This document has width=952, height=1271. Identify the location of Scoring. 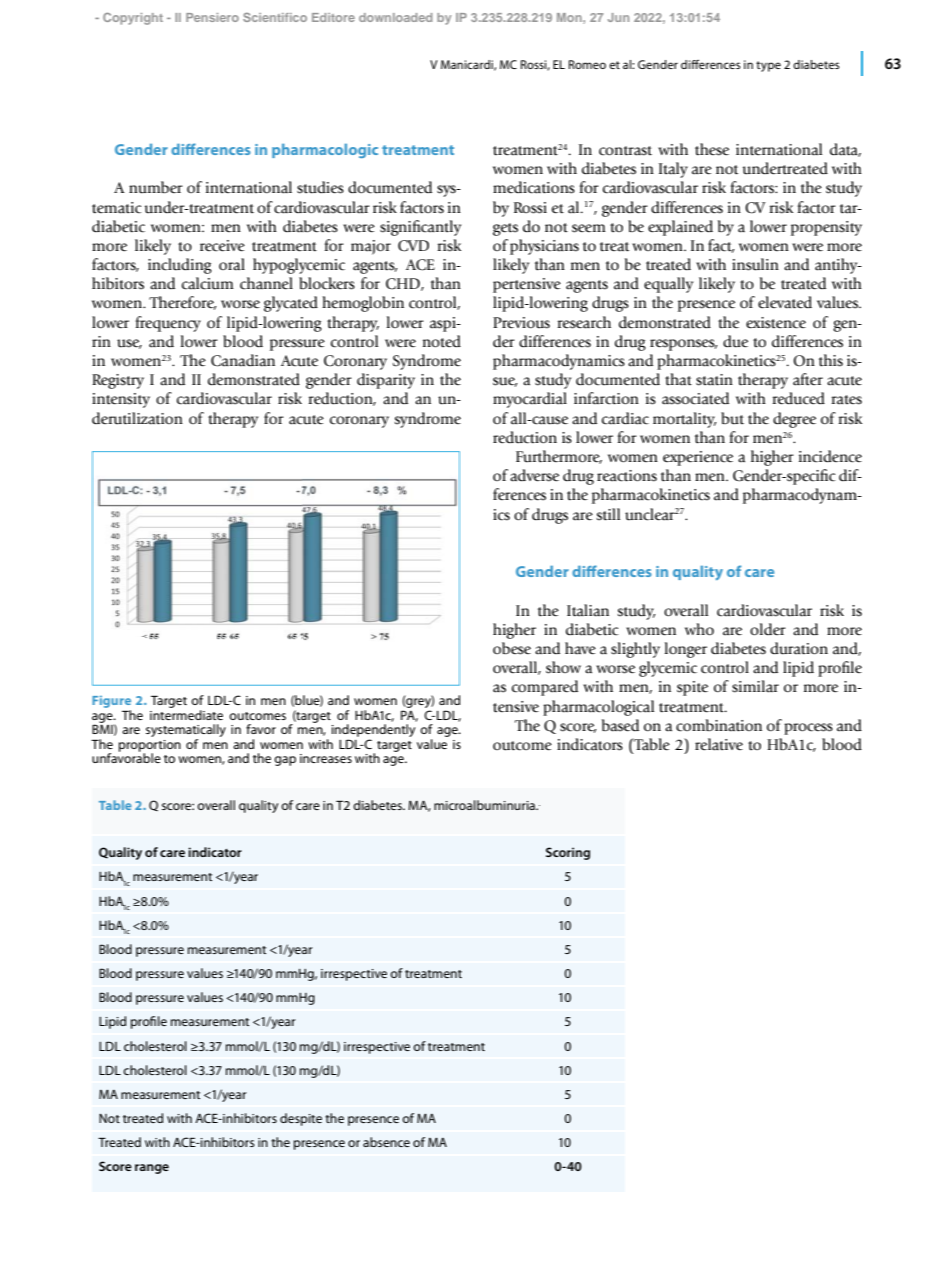
(568, 853).
